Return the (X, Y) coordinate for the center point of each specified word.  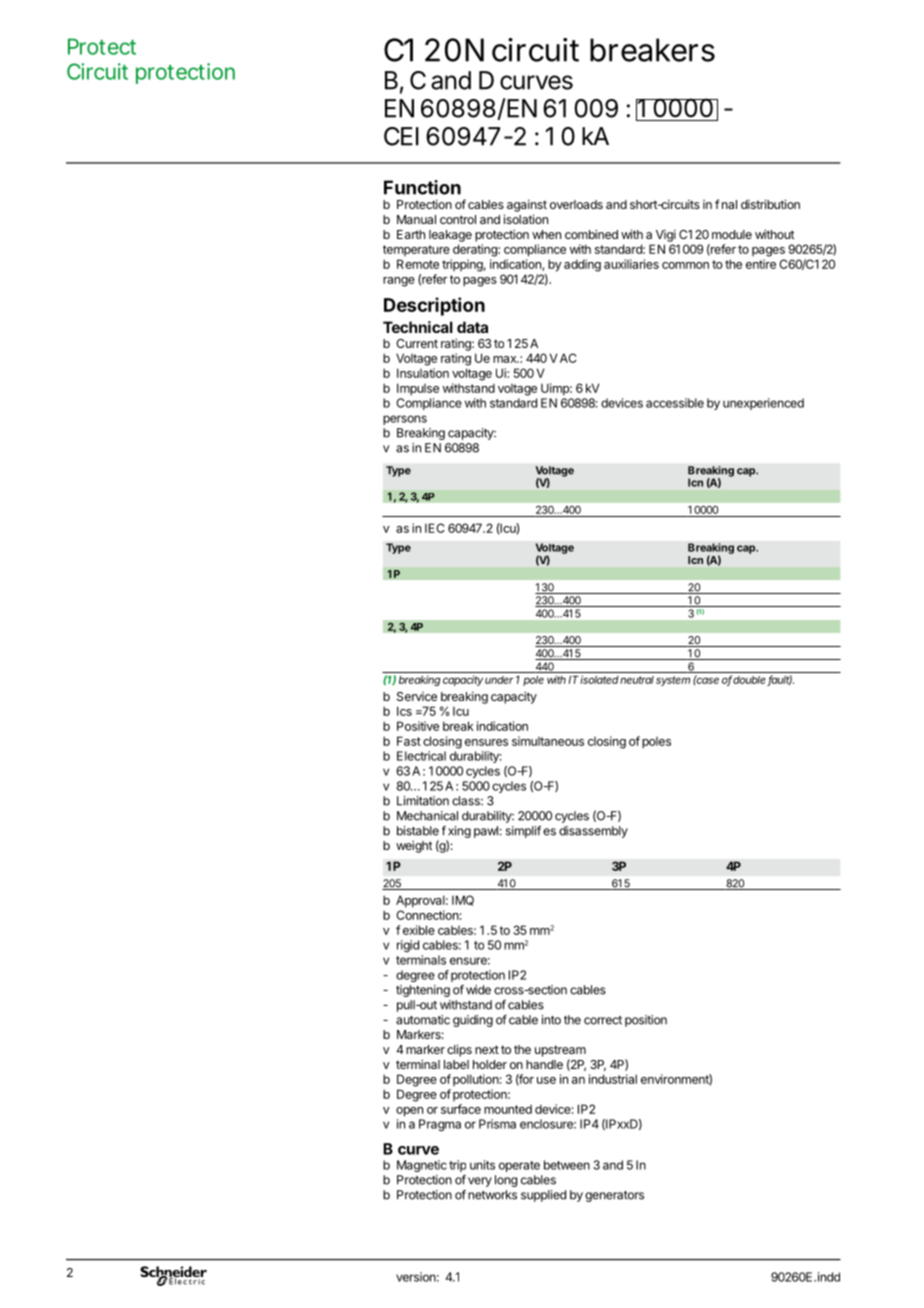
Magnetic (422, 1166)
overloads (576, 204)
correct (603, 1020)
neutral (637, 680)
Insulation (423, 373)
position (646, 1021)
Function (422, 187)
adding (582, 265)
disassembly (593, 832)
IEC (434, 528)
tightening (423, 991)
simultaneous (548, 741)
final (726, 204)
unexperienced (763, 404)
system (673, 681)
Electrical (421, 756)
